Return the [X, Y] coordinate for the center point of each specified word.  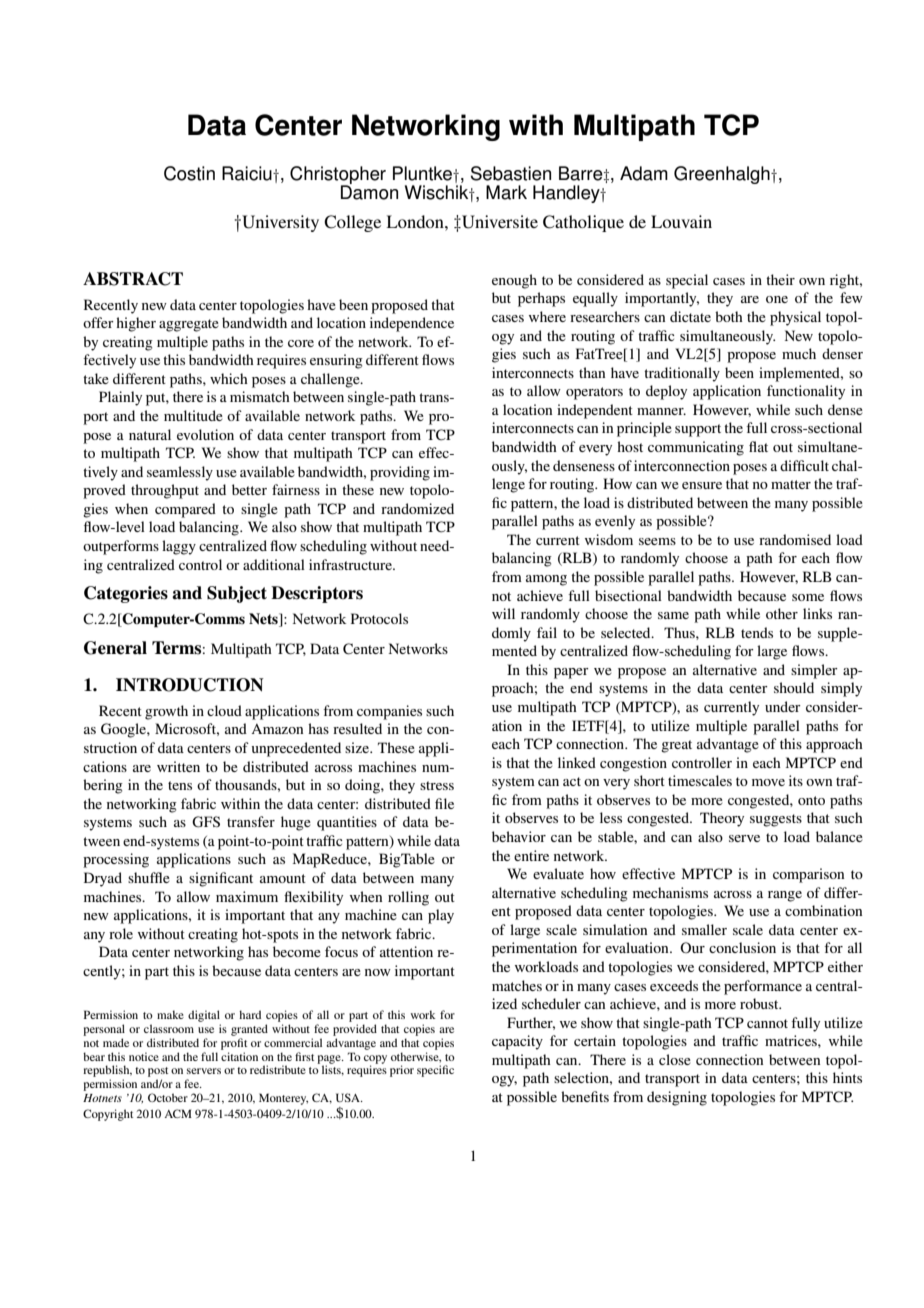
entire [531, 855]
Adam [644, 173]
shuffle [149, 877]
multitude [193, 415]
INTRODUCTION [190, 685]
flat [758, 446]
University [279, 223]
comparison [808, 875]
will [503, 613]
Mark [506, 192]
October [168, 1097]
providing [400, 473]
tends [757, 632]
